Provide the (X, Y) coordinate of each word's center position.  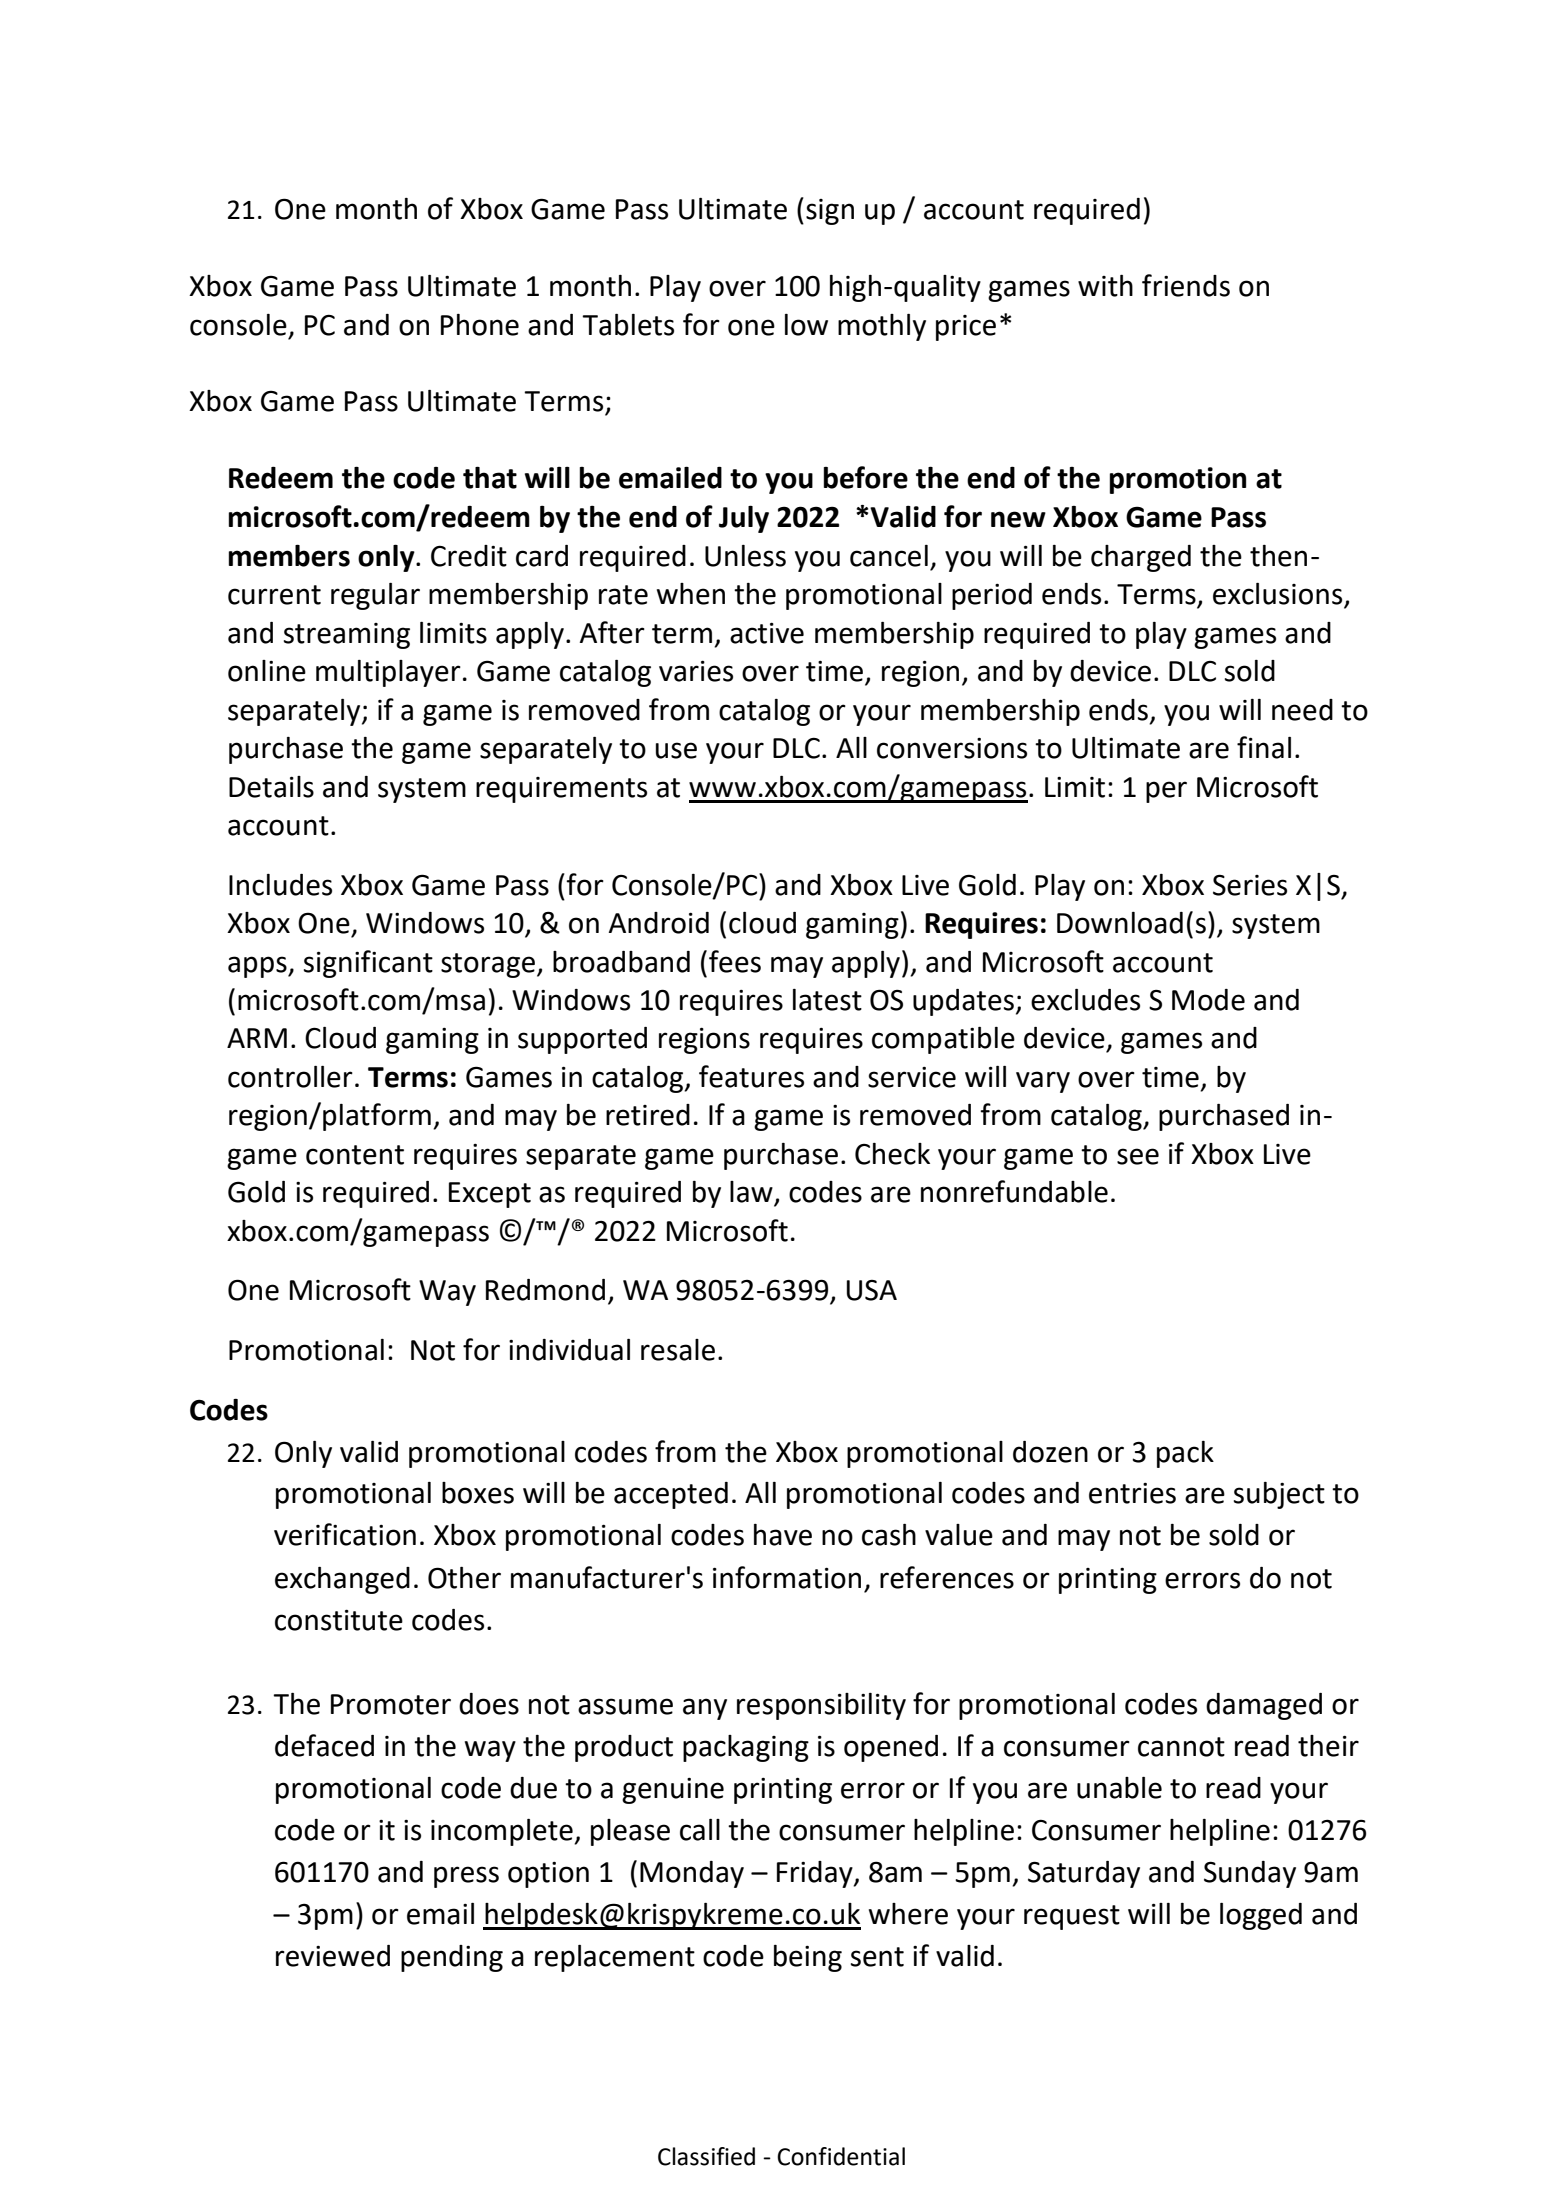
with (1105, 285)
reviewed (333, 1956)
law (752, 1193)
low (806, 325)
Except (490, 1195)
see (1138, 1156)
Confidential (841, 2156)
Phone (480, 325)
